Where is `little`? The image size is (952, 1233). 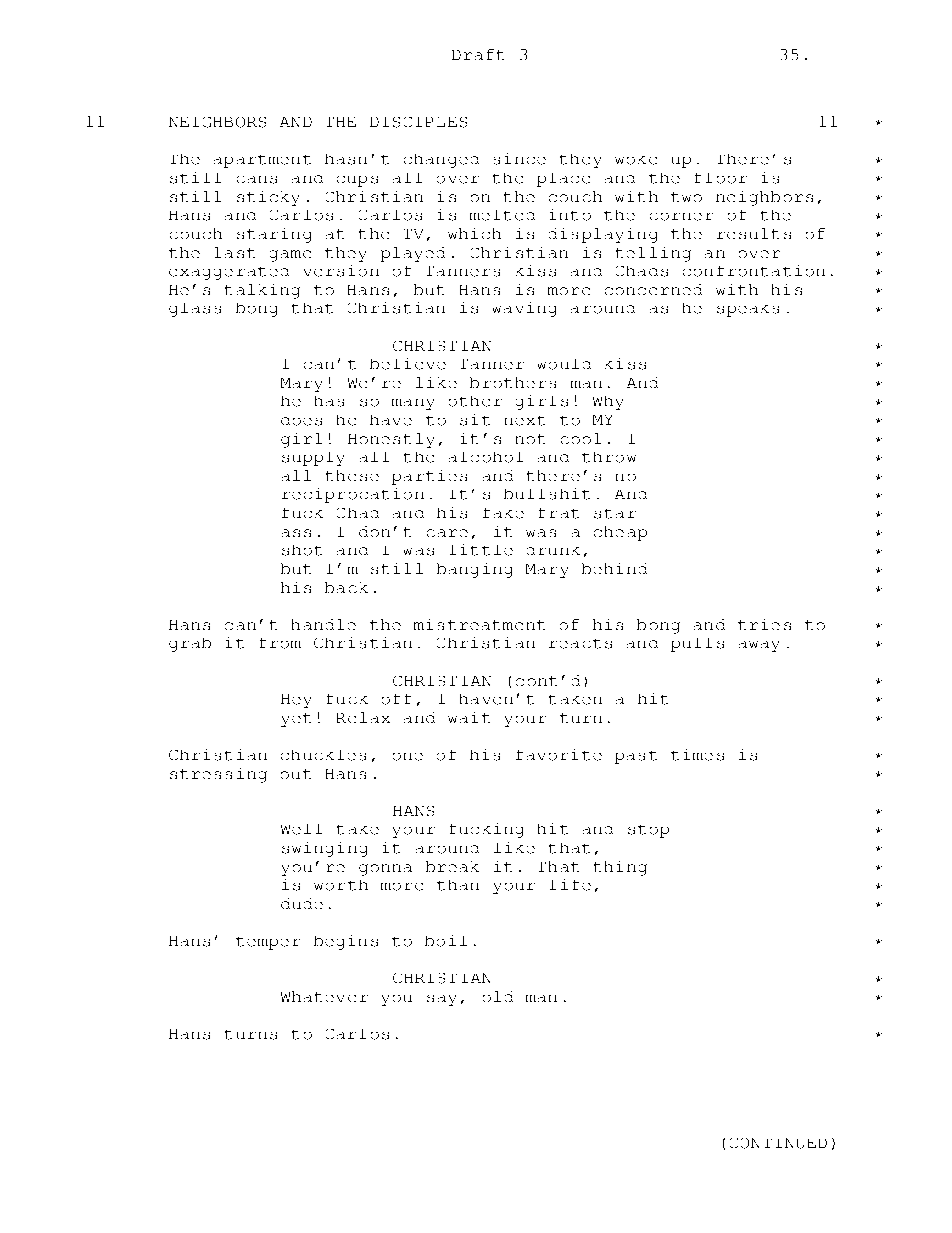 little is located at coordinates (481, 550).
